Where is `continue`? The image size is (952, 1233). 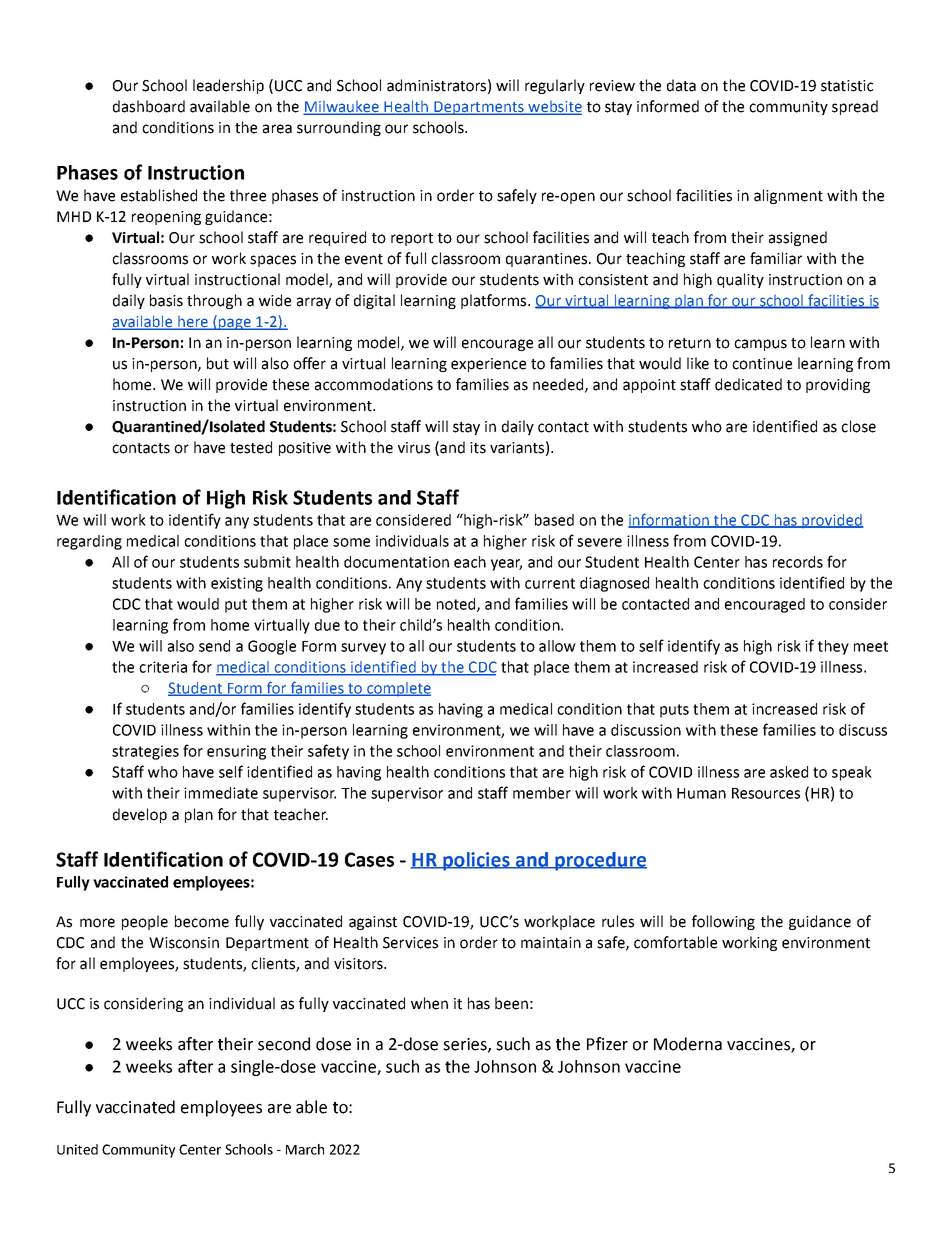 continue is located at coordinates (762, 364).
